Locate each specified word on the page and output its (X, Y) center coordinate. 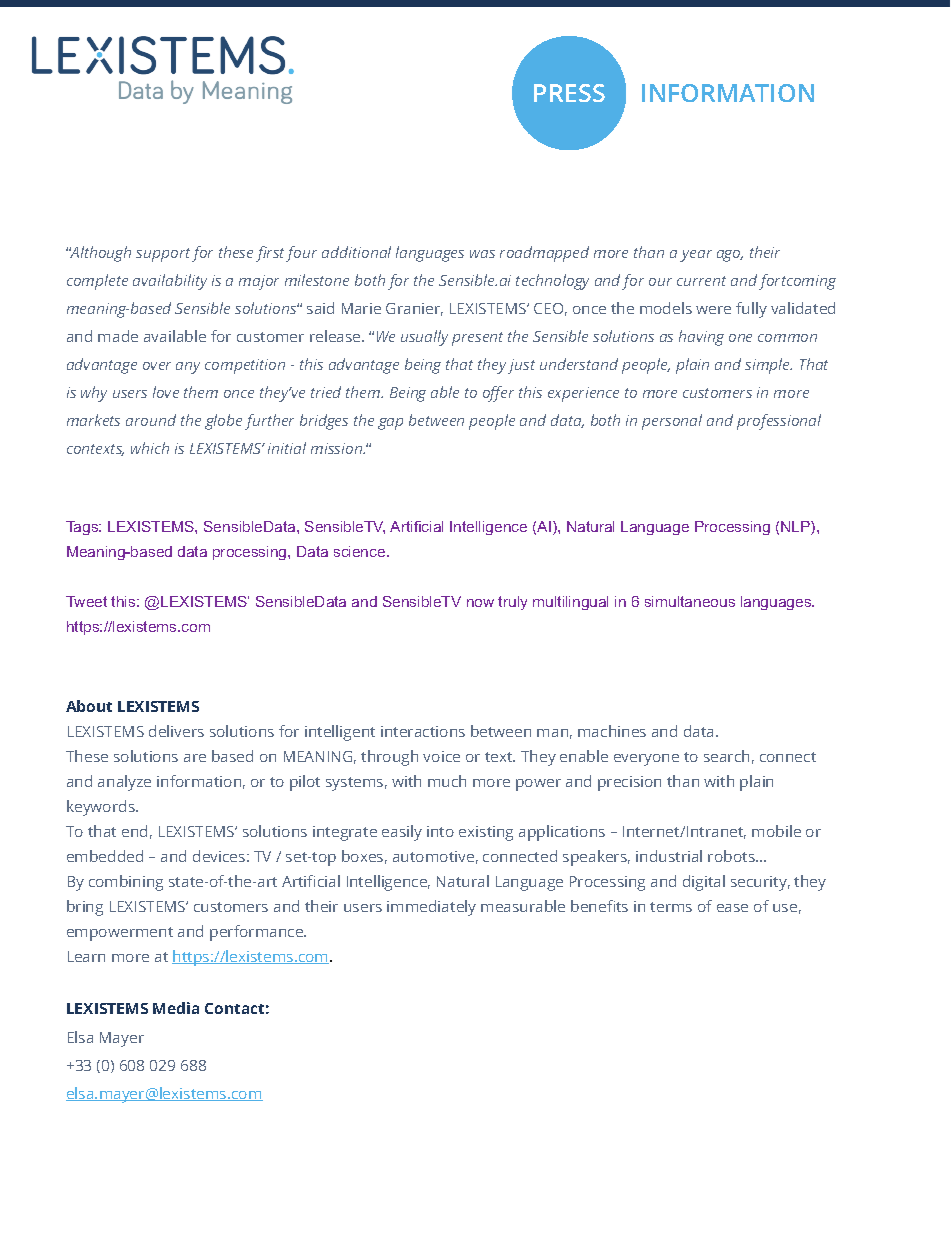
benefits (599, 906)
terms (671, 907)
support (163, 255)
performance (258, 933)
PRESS (569, 93)
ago (730, 256)
